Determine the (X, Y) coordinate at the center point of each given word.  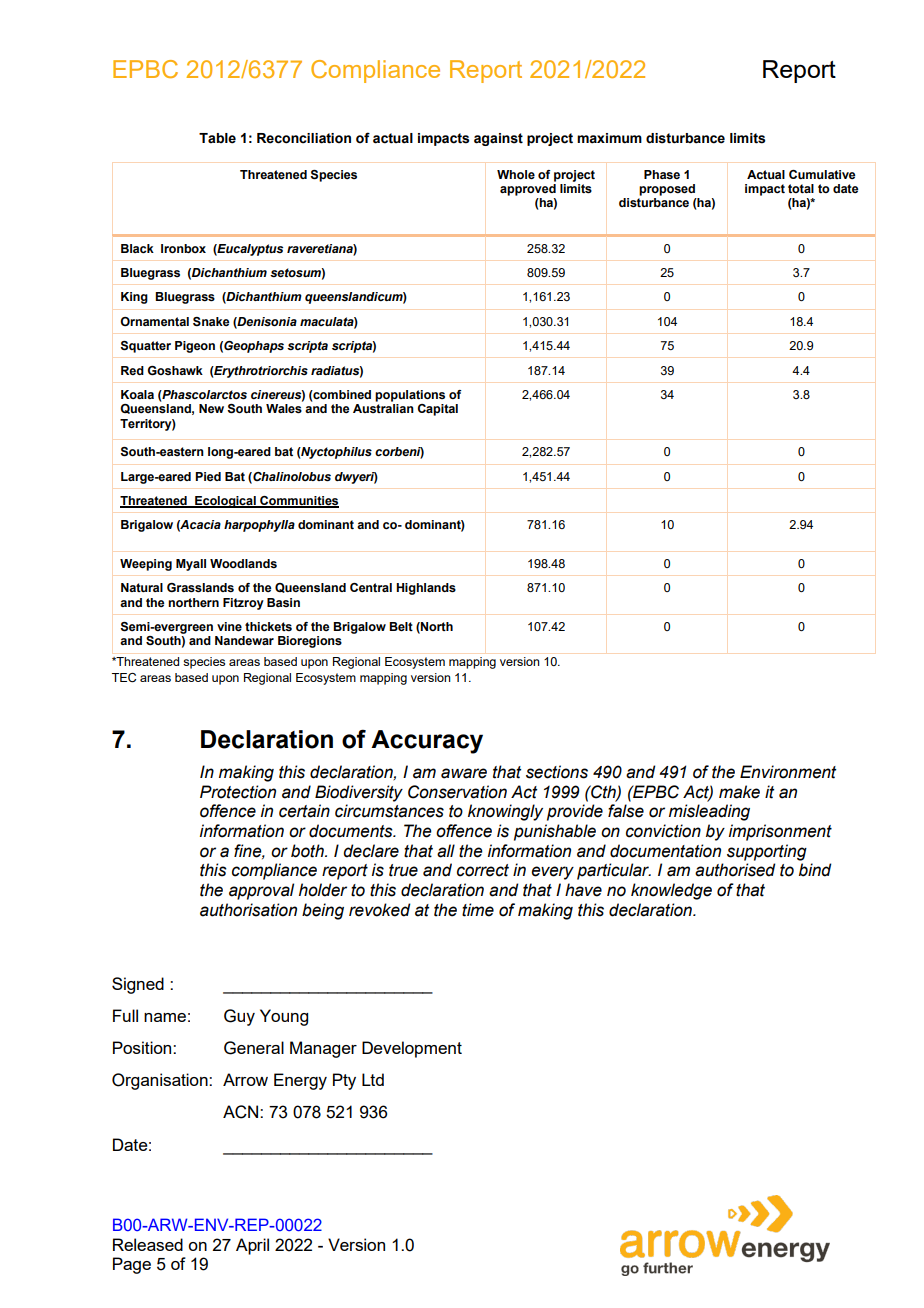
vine (229, 626)
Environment (788, 772)
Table (217, 138)
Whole (516, 174)
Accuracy (427, 742)
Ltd (373, 1079)
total (801, 188)
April (252, 1246)
